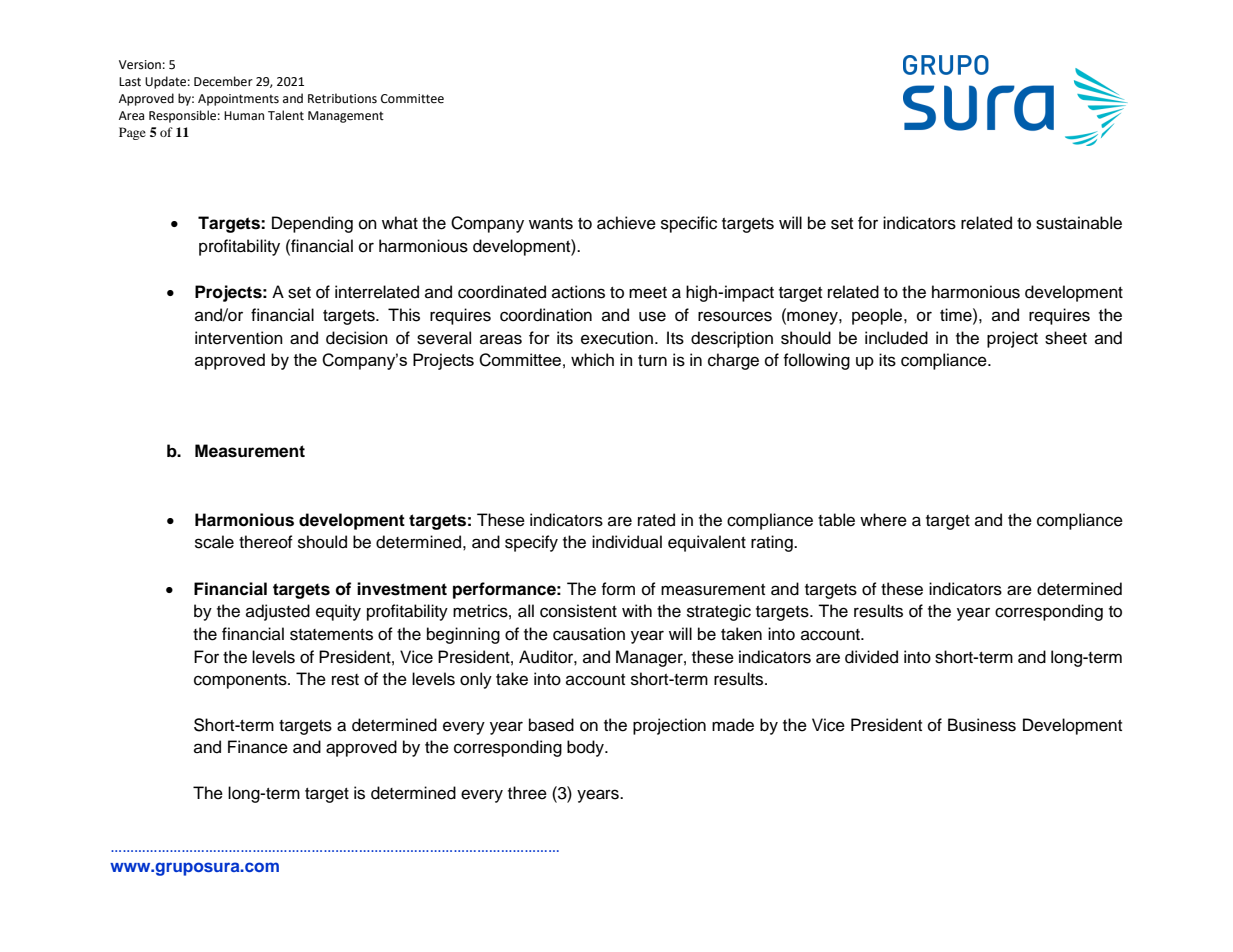  Describe the element at coordinates (883, 520) in the page. I see `where` at that location.
